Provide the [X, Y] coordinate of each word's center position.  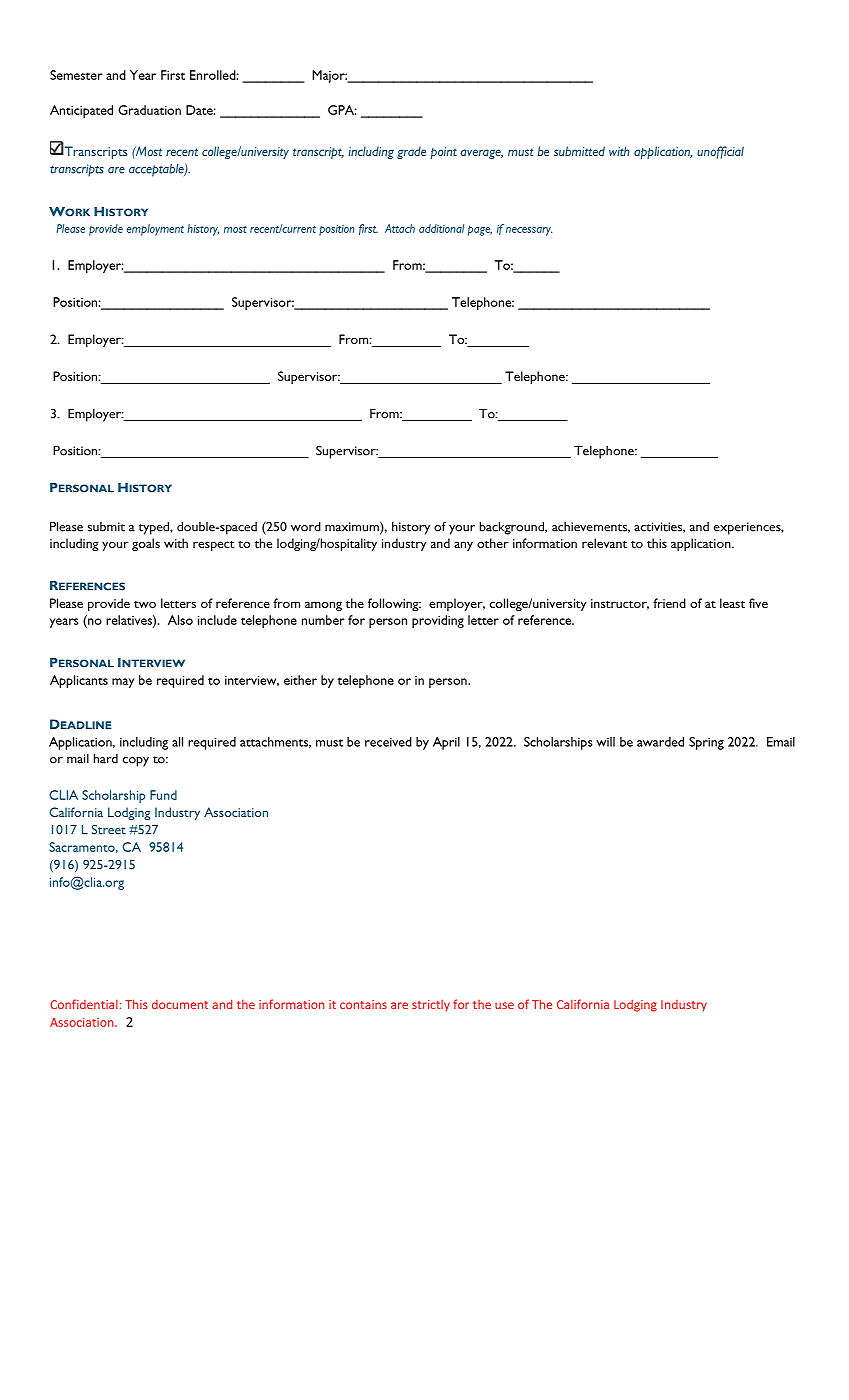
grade [411, 152]
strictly [431, 1006]
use [504, 1005]
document [180, 1004]
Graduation [149, 110]
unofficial [720, 152]
